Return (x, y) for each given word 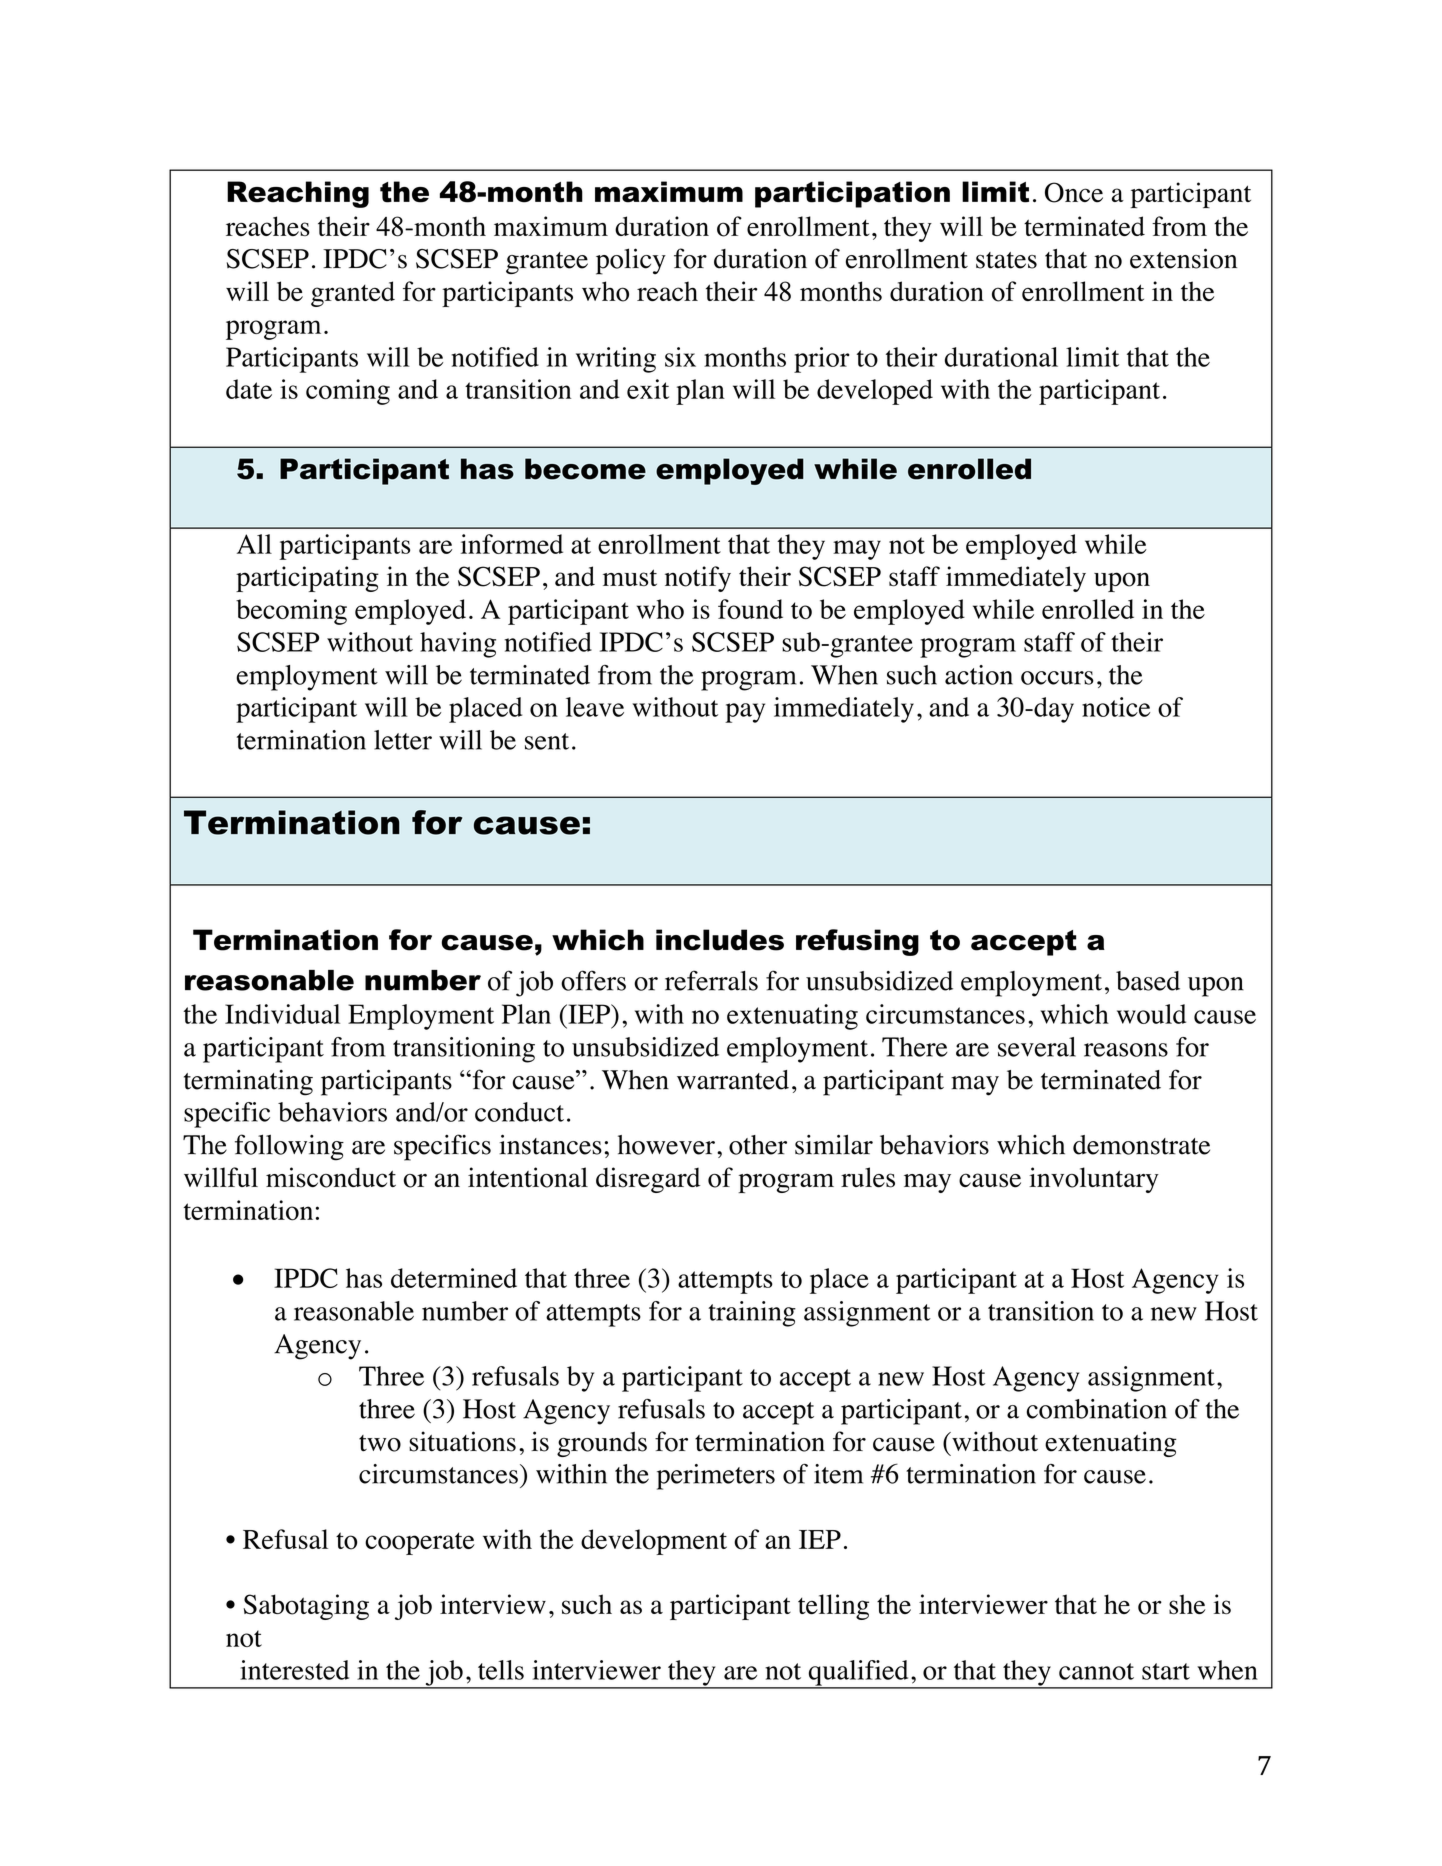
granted (353, 294)
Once (1074, 192)
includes (720, 940)
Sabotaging (306, 1607)
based (1148, 981)
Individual (282, 1014)
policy (631, 261)
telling (833, 1607)
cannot (1096, 1671)
